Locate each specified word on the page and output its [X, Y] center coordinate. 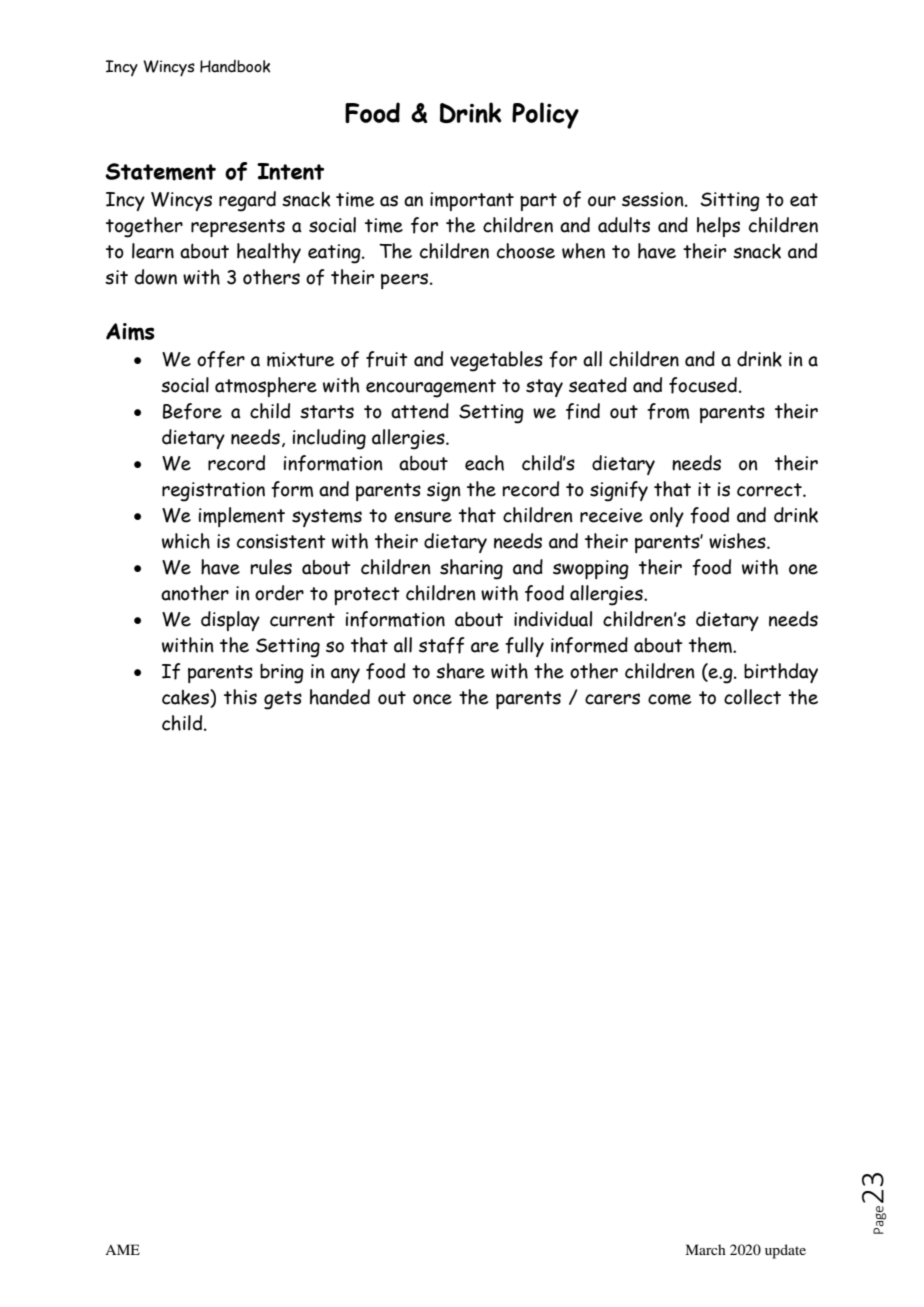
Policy [545, 115]
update [785, 1251]
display [230, 621]
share [460, 671]
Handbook [235, 66]
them [711, 645]
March [705, 1249]
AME [122, 1249]
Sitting [730, 202]
